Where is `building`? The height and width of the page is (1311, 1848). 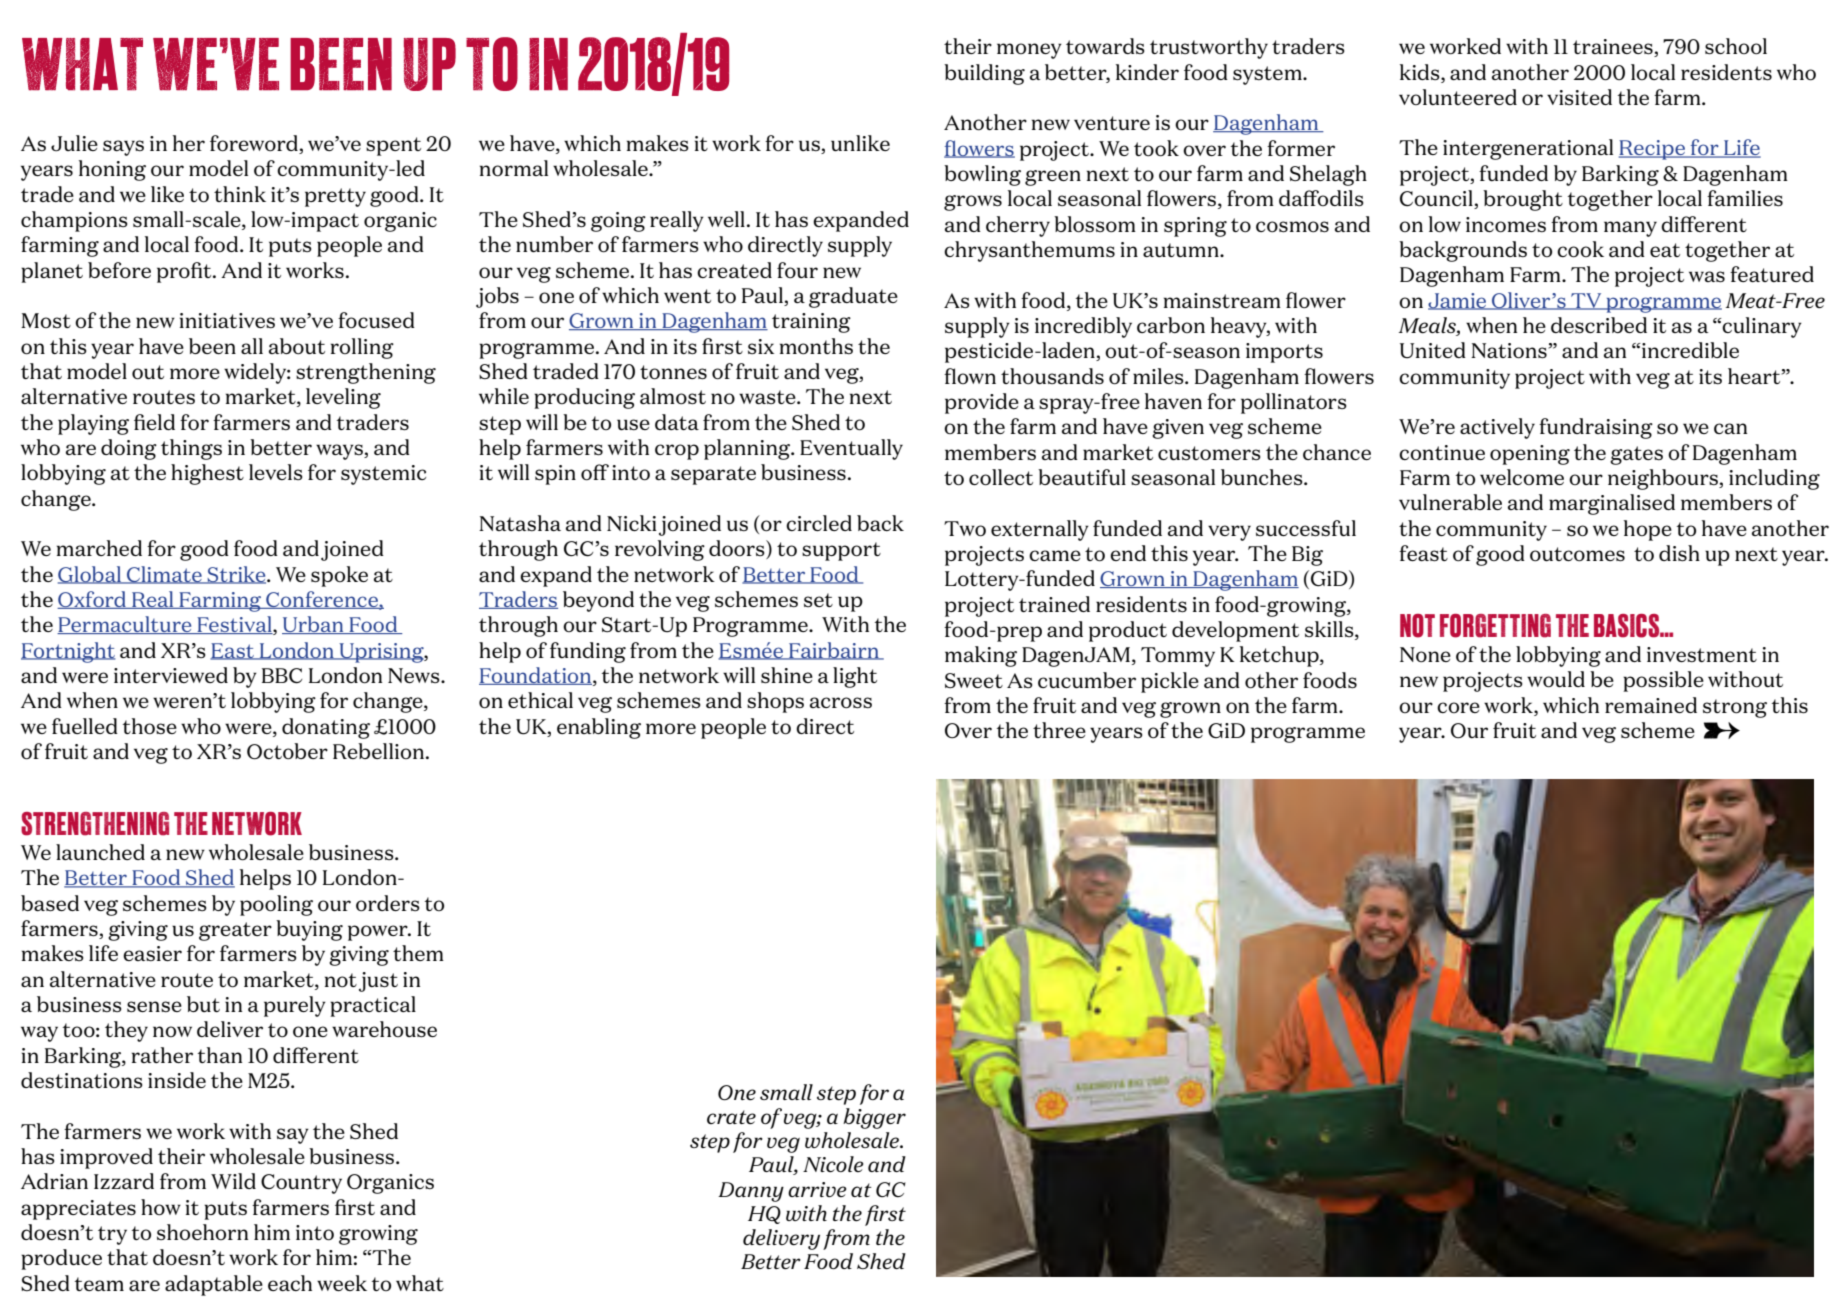
building is located at coordinates (984, 74).
